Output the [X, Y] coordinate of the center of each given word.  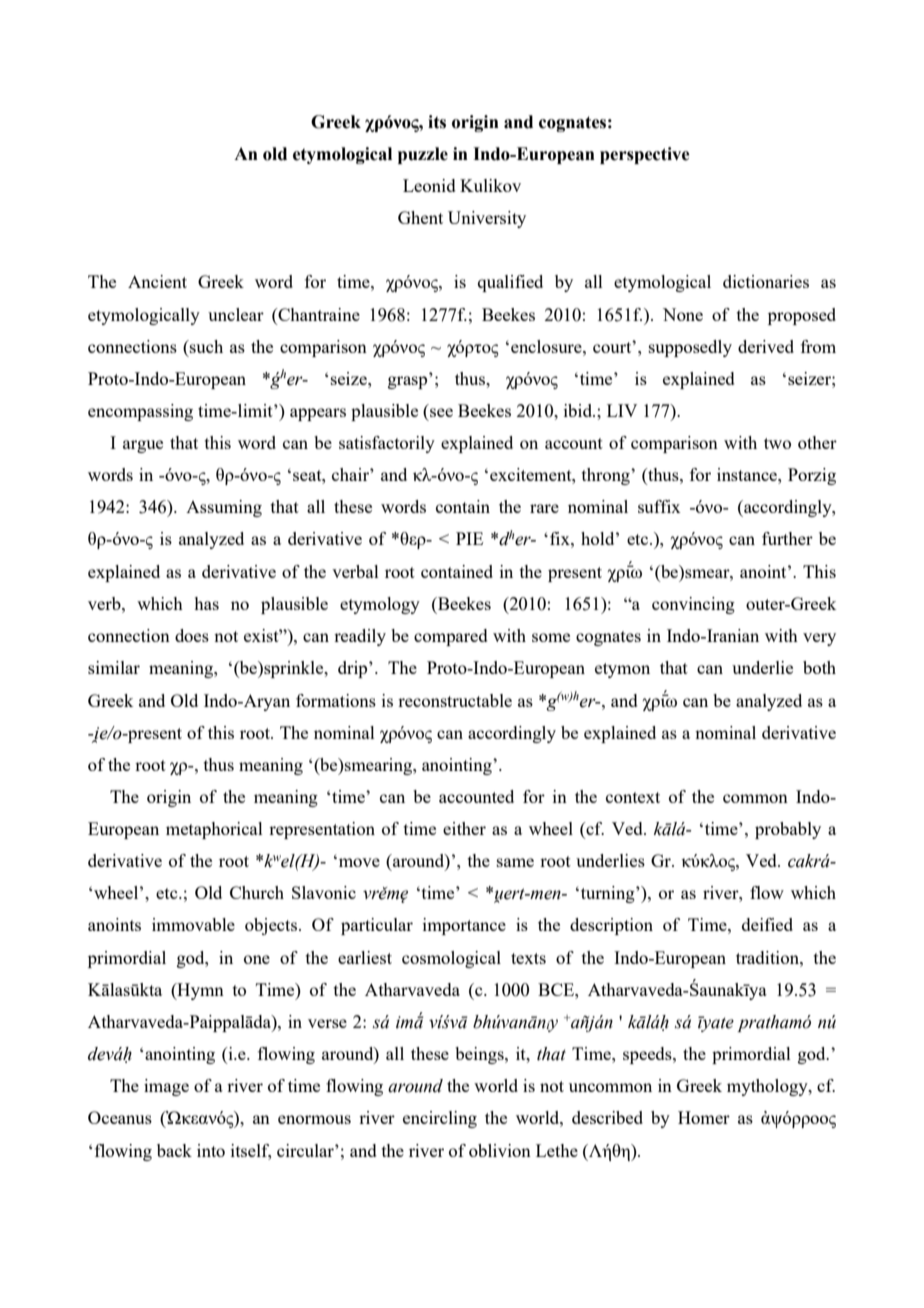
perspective [645, 155]
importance [464, 926]
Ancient [157, 281]
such [205, 346]
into [211, 1150]
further [787, 538]
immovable [193, 924]
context [633, 797]
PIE [469, 538]
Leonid [429, 185]
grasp [407, 382]
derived [766, 346]
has [206, 603]
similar [114, 667]
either [464, 828]
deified [767, 924]
